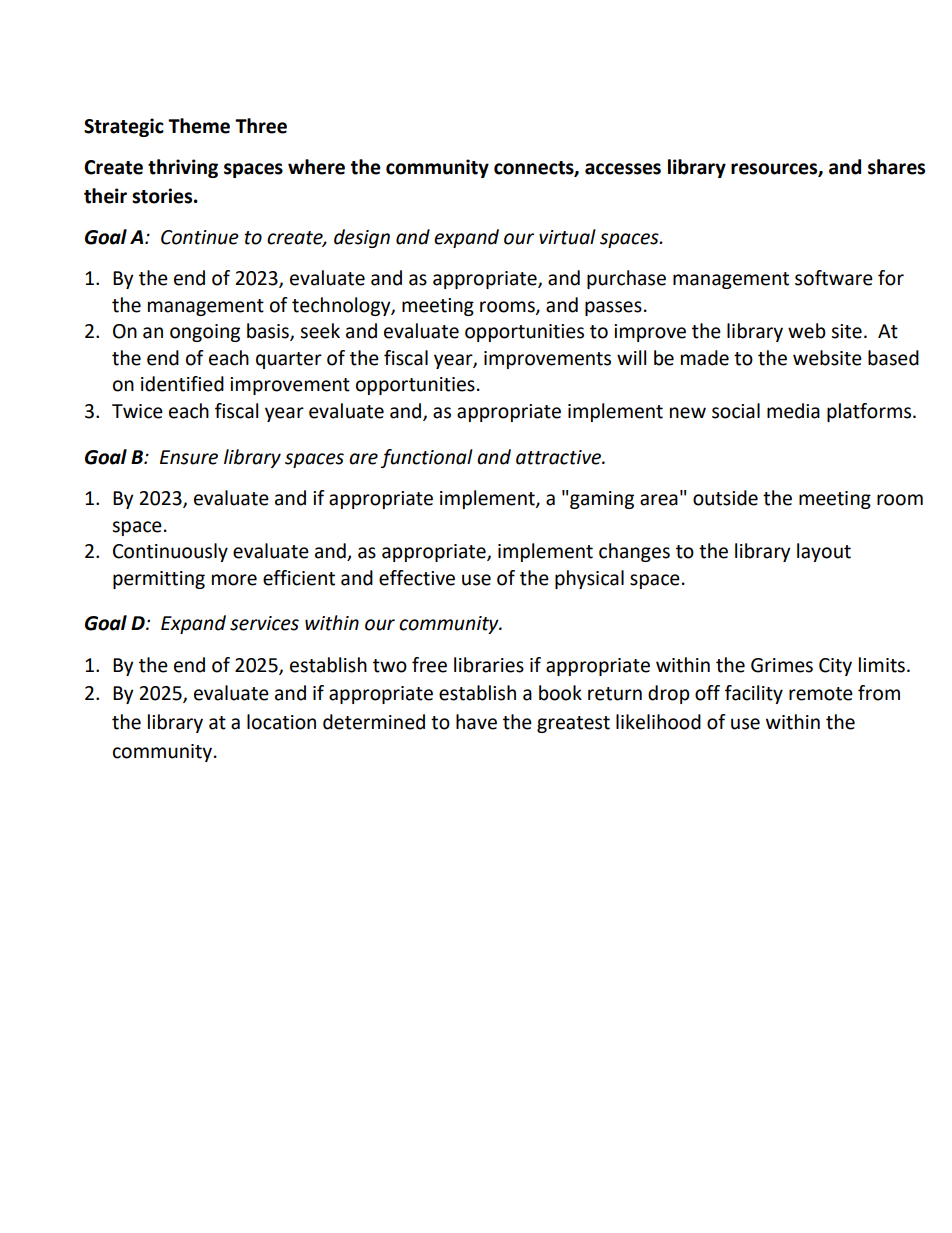  I want to click on Theme, so click(199, 126).
